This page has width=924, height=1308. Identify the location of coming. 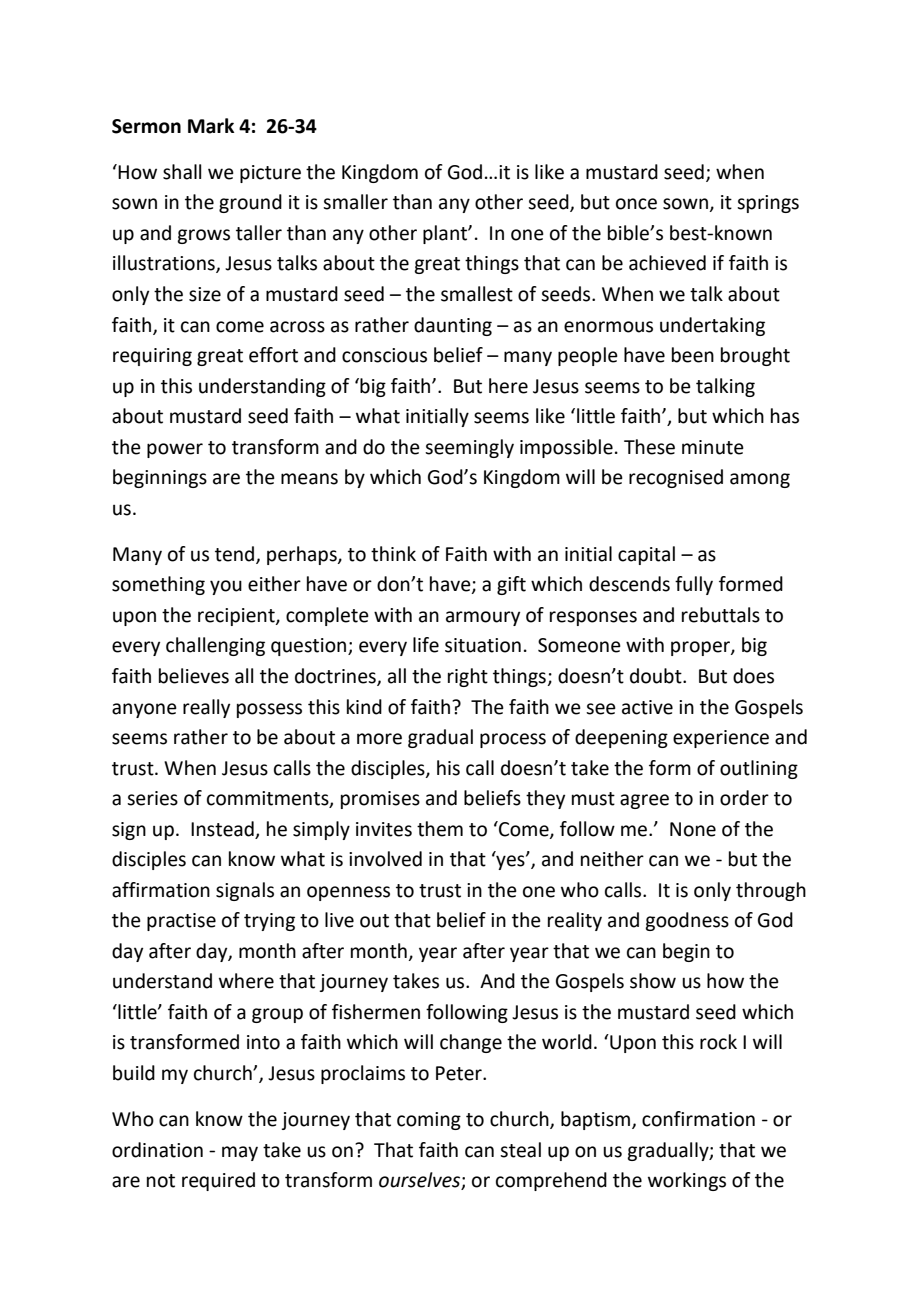
(429, 1121).
